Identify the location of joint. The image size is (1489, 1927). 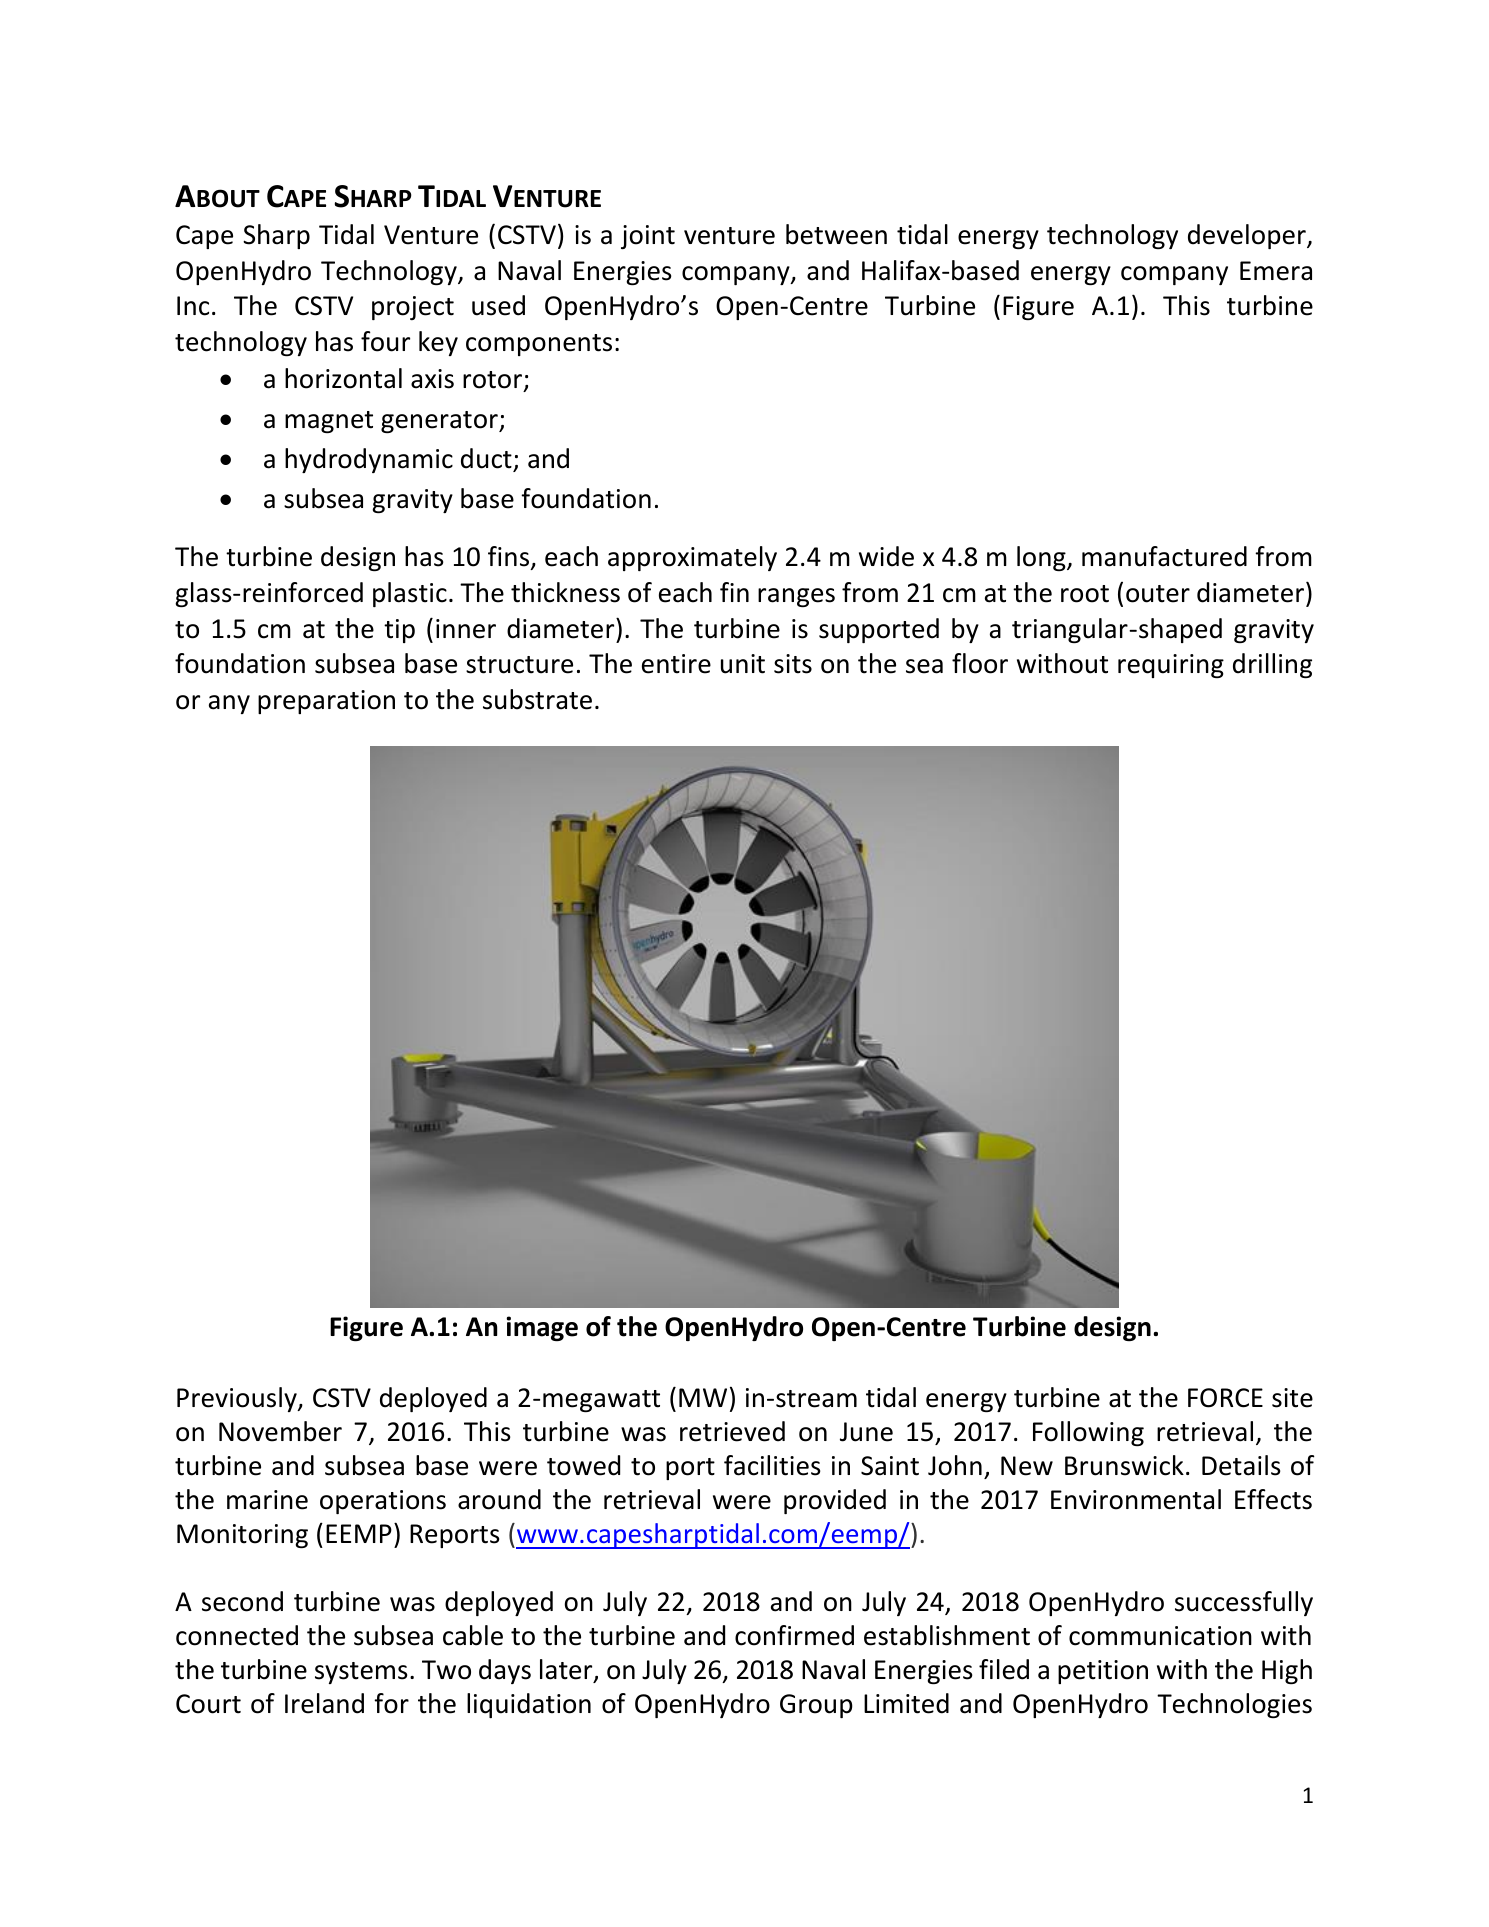
(648, 237).
